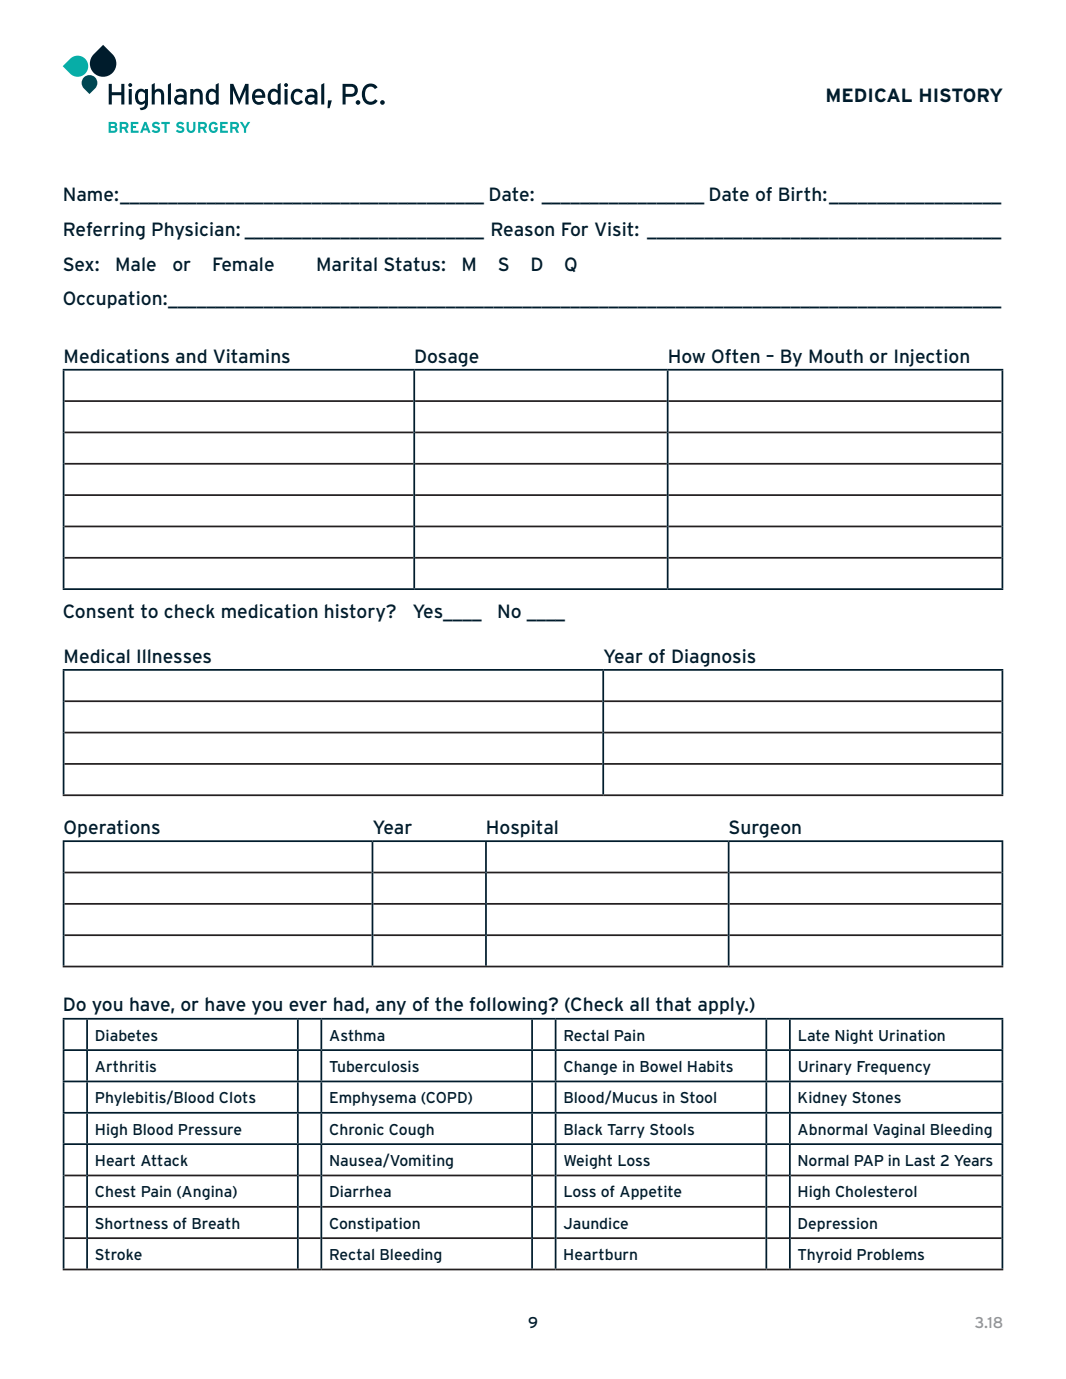 The image size is (1066, 1379). Describe the element at coordinates (837, 1224) in the screenshot. I see `Depression` at that location.
